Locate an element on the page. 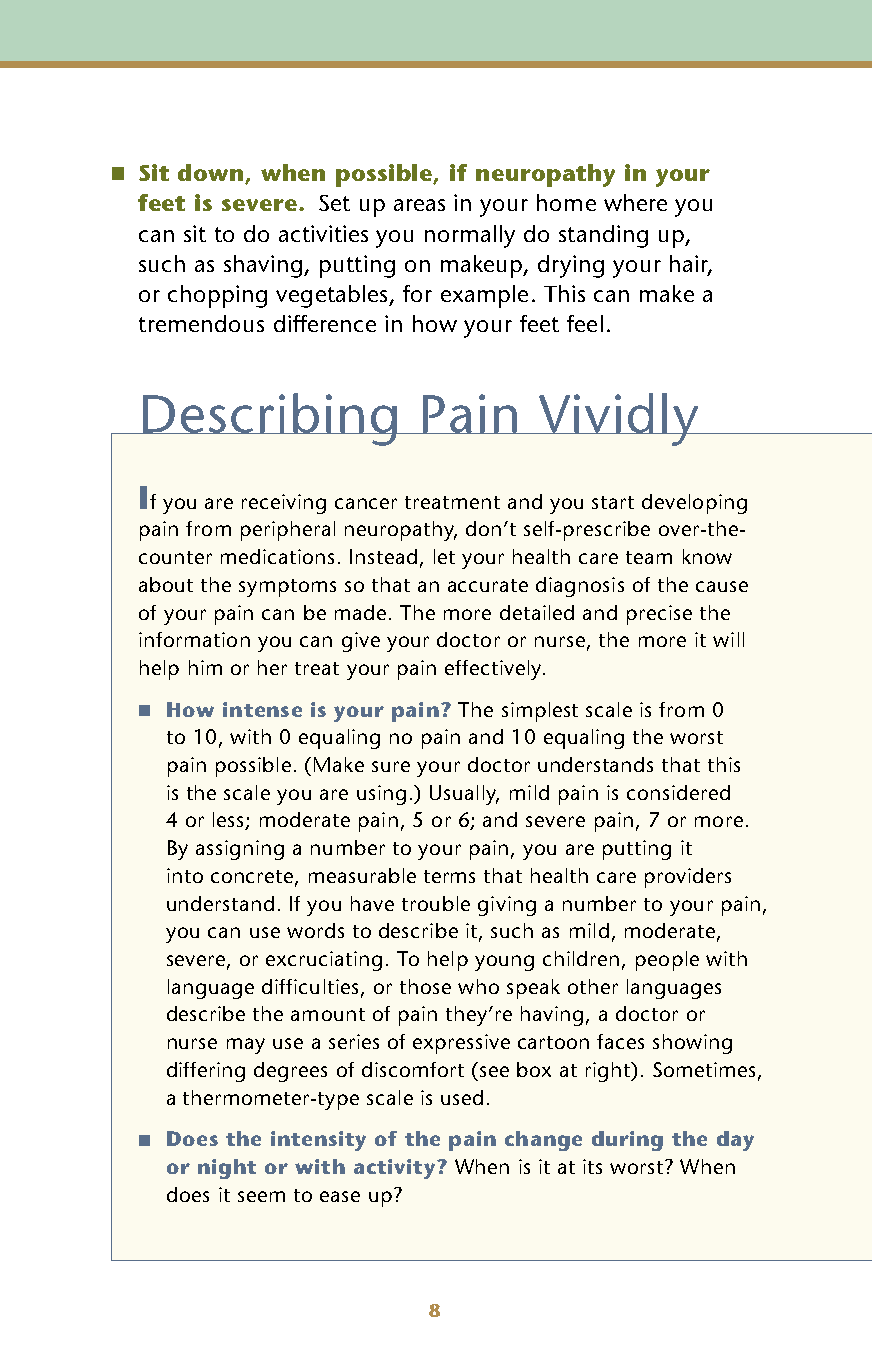  will is located at coordinates (728, 639).
